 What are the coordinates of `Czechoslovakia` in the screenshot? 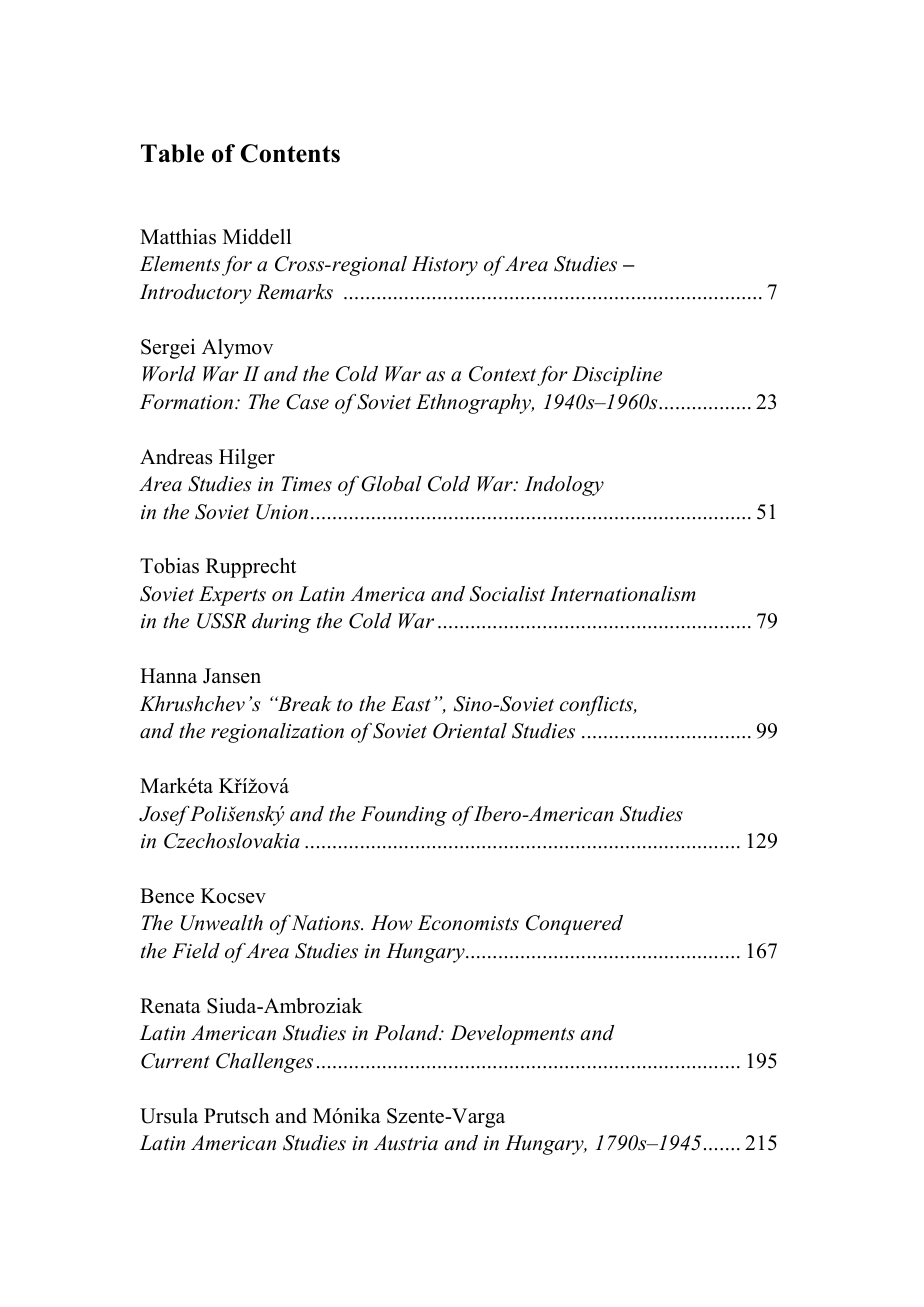 It's located at (232, 841).
